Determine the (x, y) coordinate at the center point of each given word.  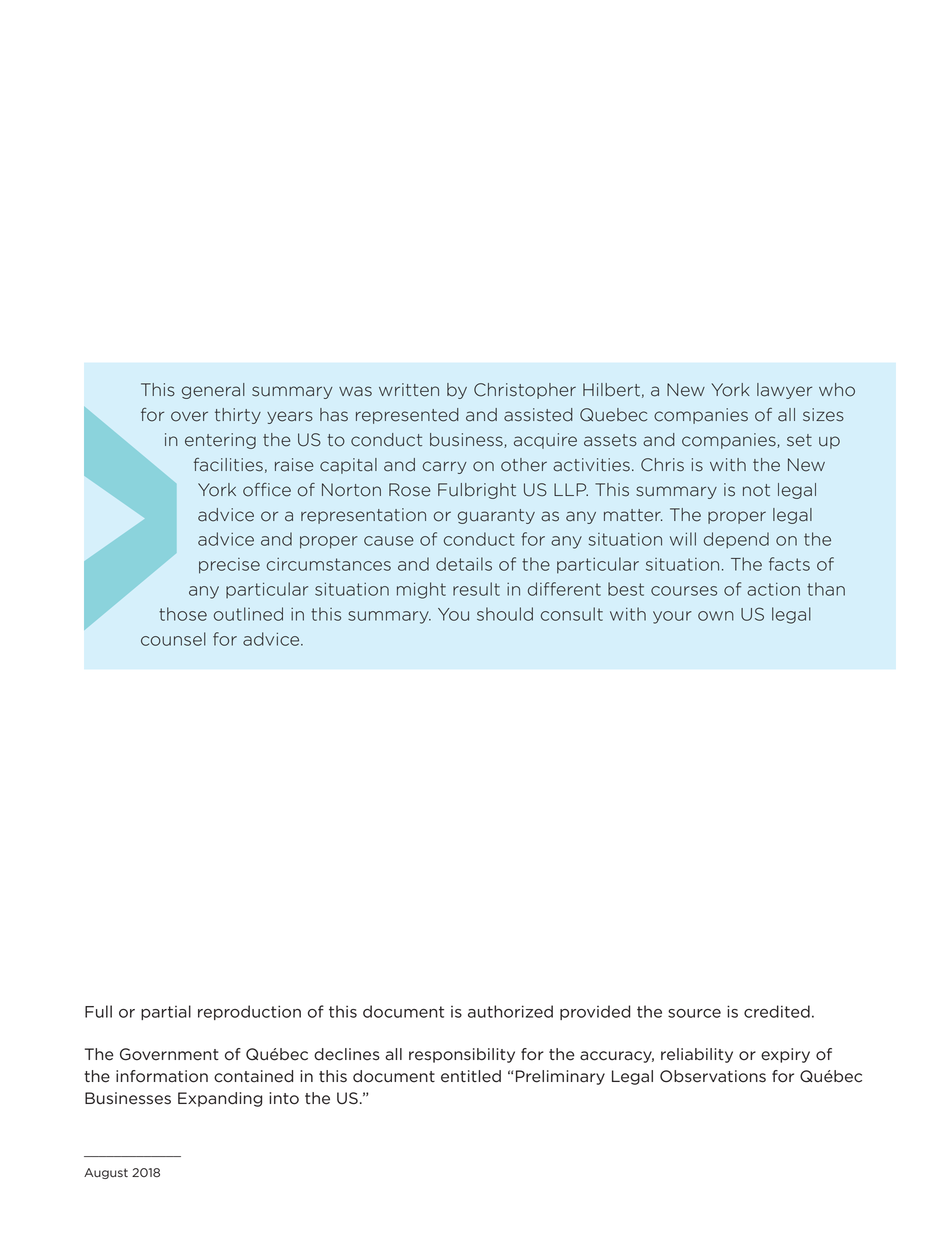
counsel (173, 639)
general (213, 391)
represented (407, 416)
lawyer (784, 391)
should (505, 614)
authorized (510, 1011)
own (716, 616)
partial (166, 1012)
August (106, 1173)
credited (777, 1011)
